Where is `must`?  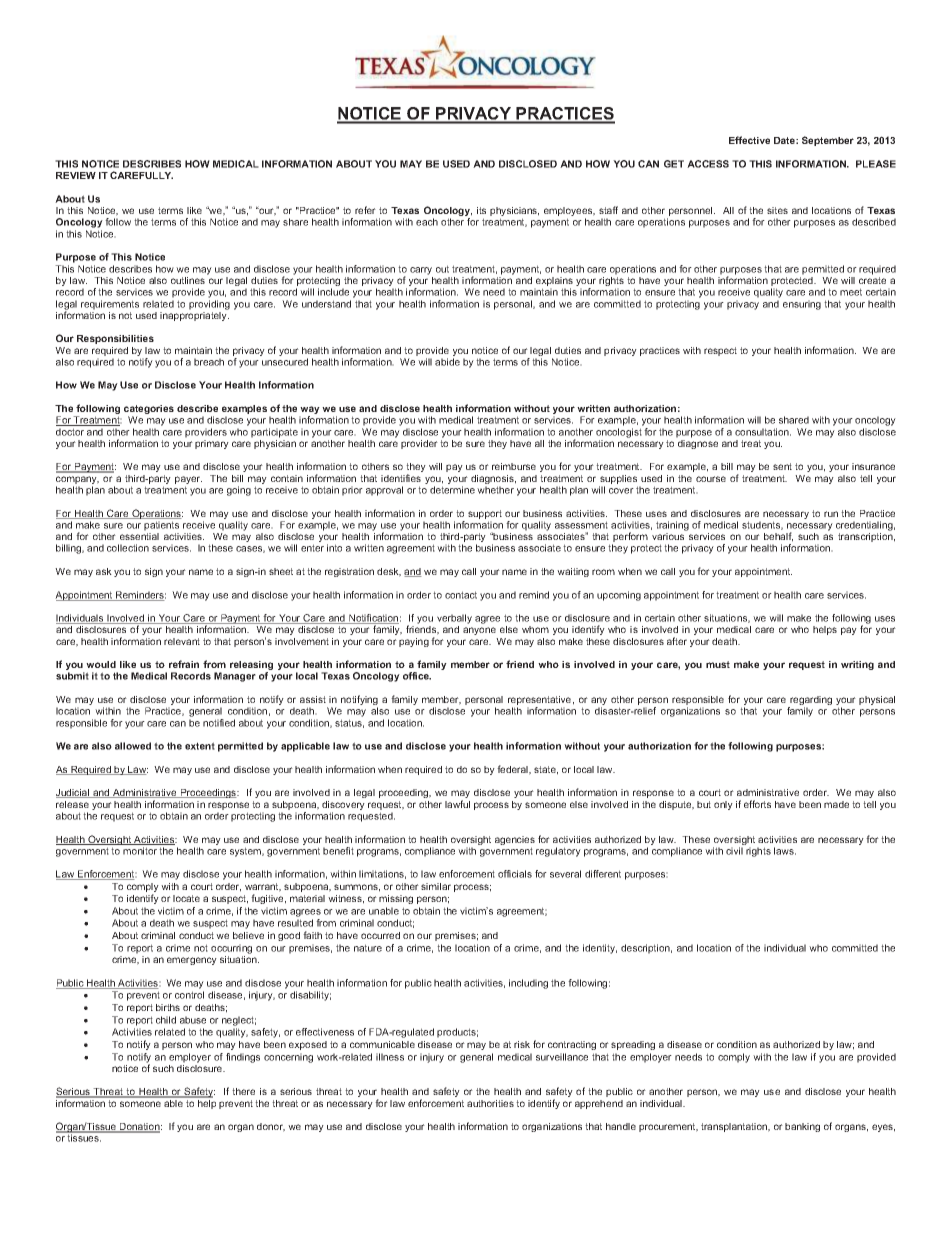 must is located at coordinates (718, 664).
